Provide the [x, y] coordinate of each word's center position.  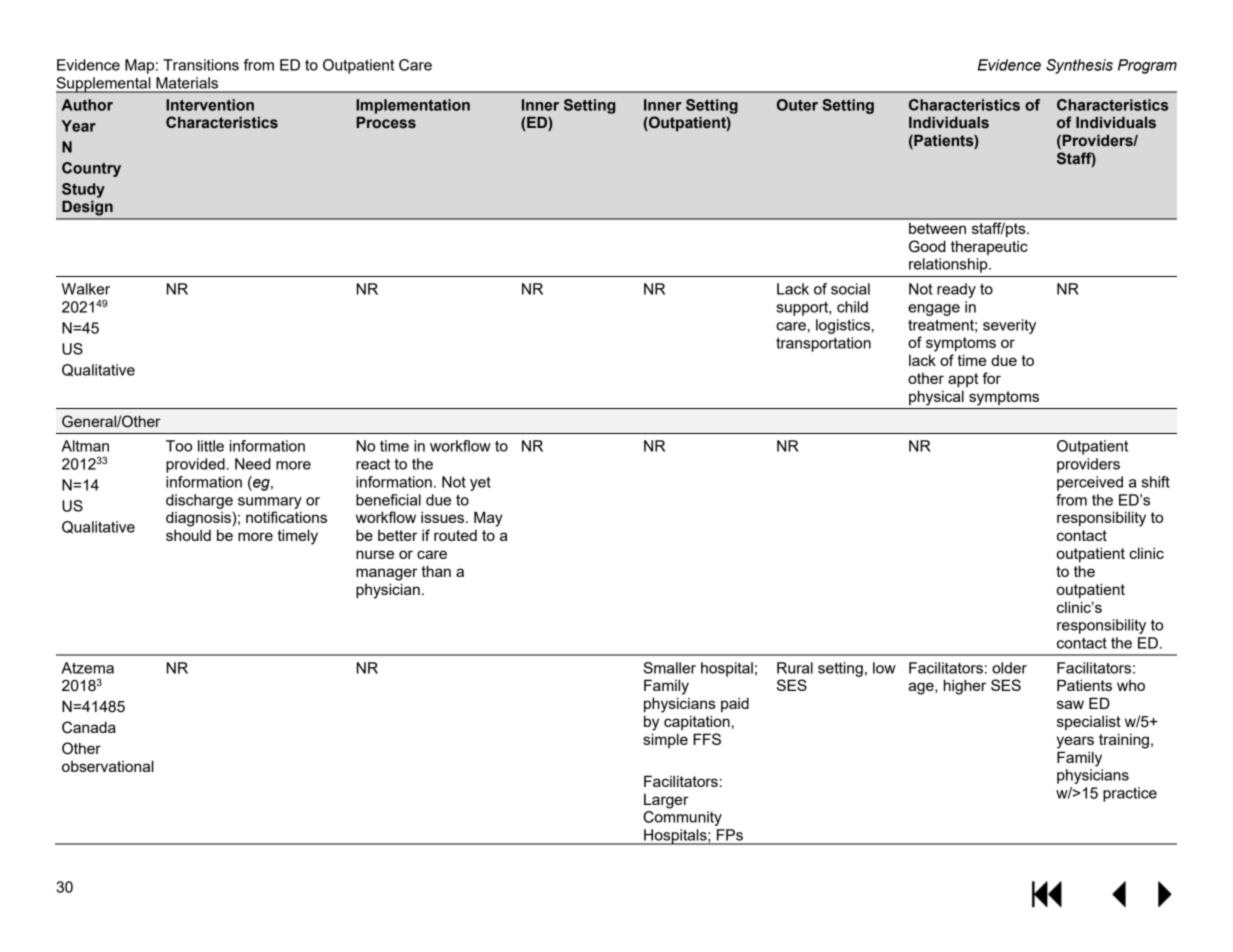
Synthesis [1079, 66]
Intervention [210, 105]
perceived [1090, 483]
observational [108, 766]
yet [480, 484]
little [211, 446]
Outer [797, 105]
